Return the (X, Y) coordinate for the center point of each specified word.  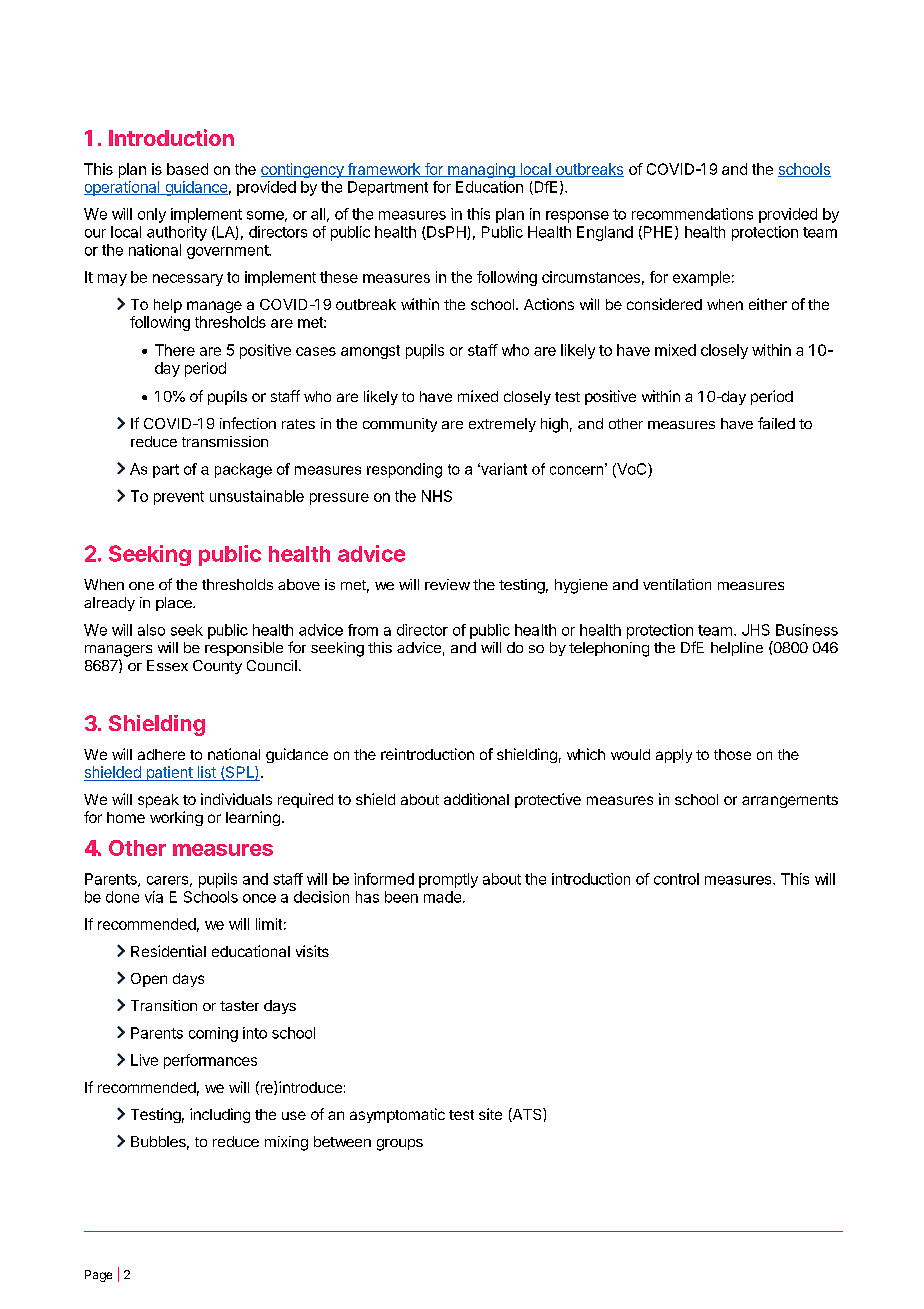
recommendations (692, 214)
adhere (161, 754)
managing (481, 170)
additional (476, 799)
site (490, 1114)
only (152, 215)
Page (98, 1276)
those (732, 754)
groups (400, 1145)
